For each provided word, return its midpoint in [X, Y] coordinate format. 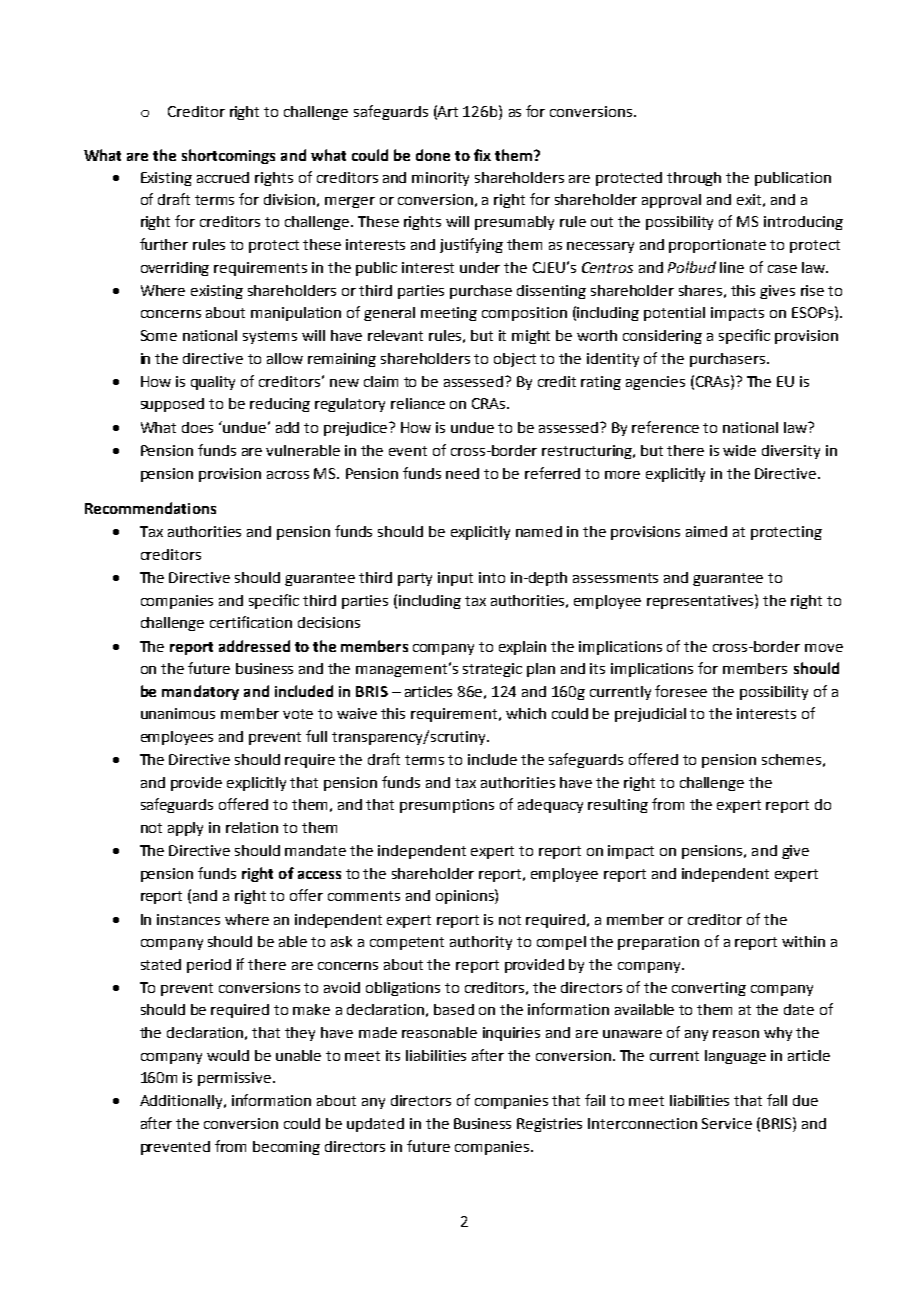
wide [739, 450]
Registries [549, 1125]
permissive [236, 1079]
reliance [418, 403]
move [824, 648]
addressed [254, 646]
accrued [223, 177]
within [803, 941]
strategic [492, 670]
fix [482, 155]
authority [481, 943]
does [197, 427]
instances [188, 919]
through [694, 179]
